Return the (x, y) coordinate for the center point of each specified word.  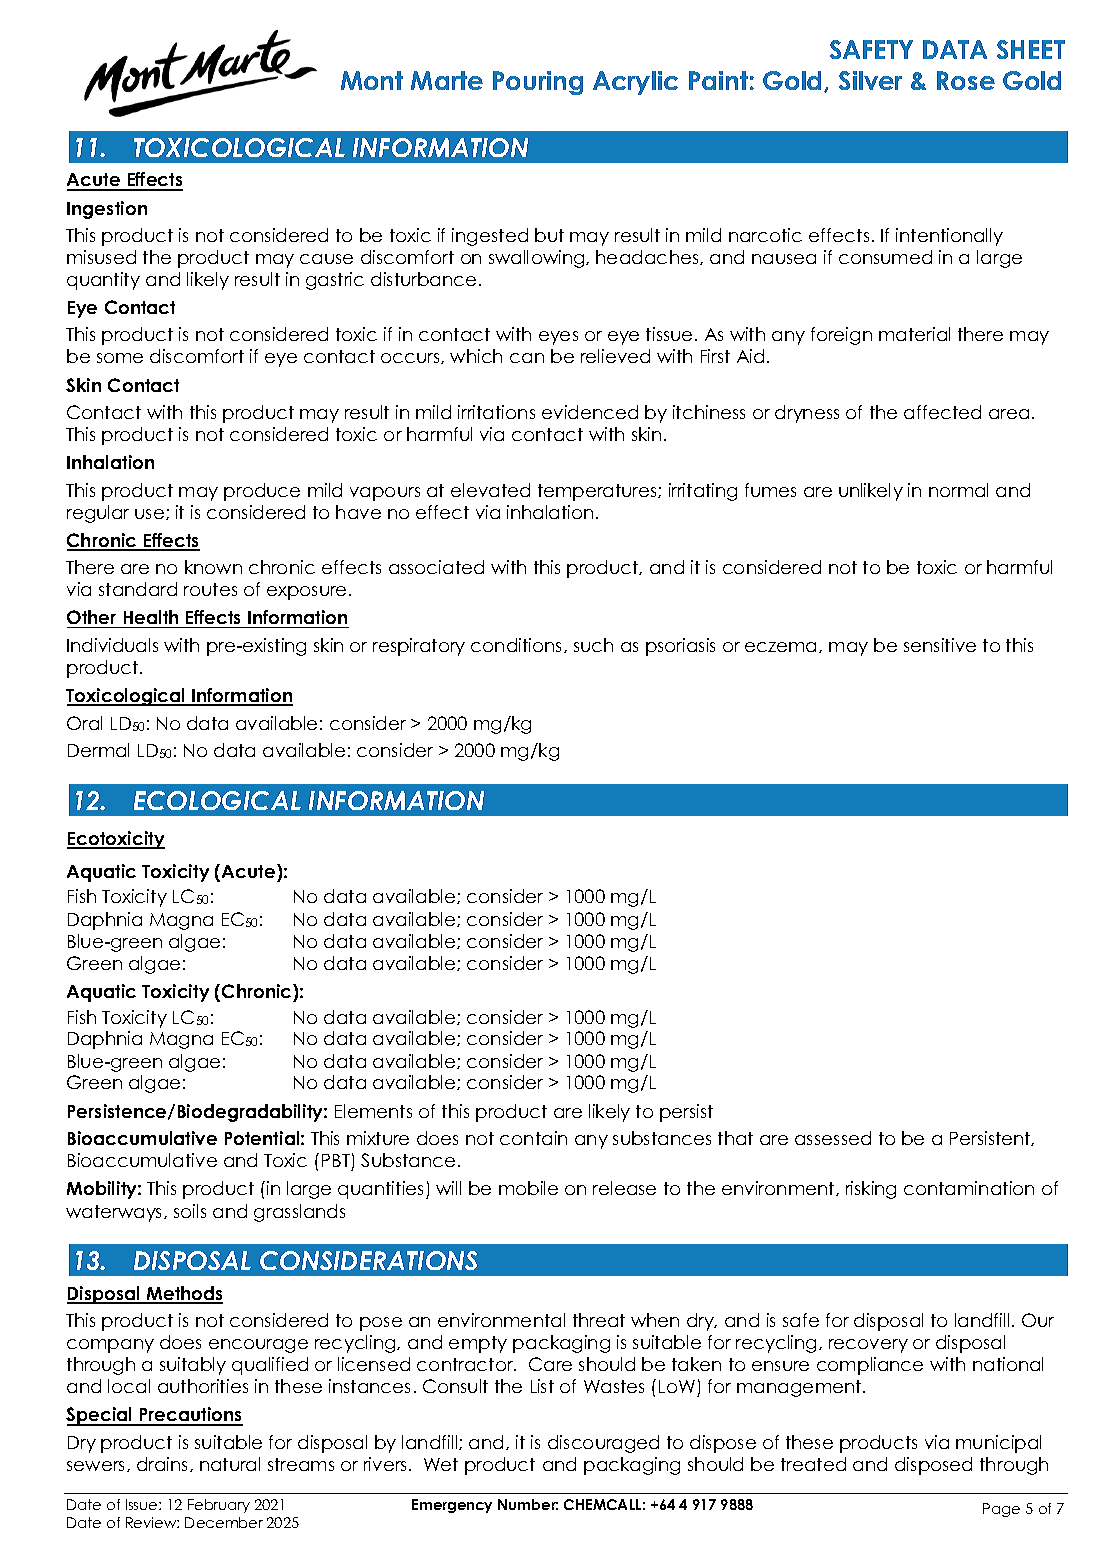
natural (230, 1464)
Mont (372, 80)
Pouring (538, 83)
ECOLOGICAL (217, 800)
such (593, 645)
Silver (870, 80)
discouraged (603, 1444)
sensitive (940, 645)
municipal (998, 1444)
